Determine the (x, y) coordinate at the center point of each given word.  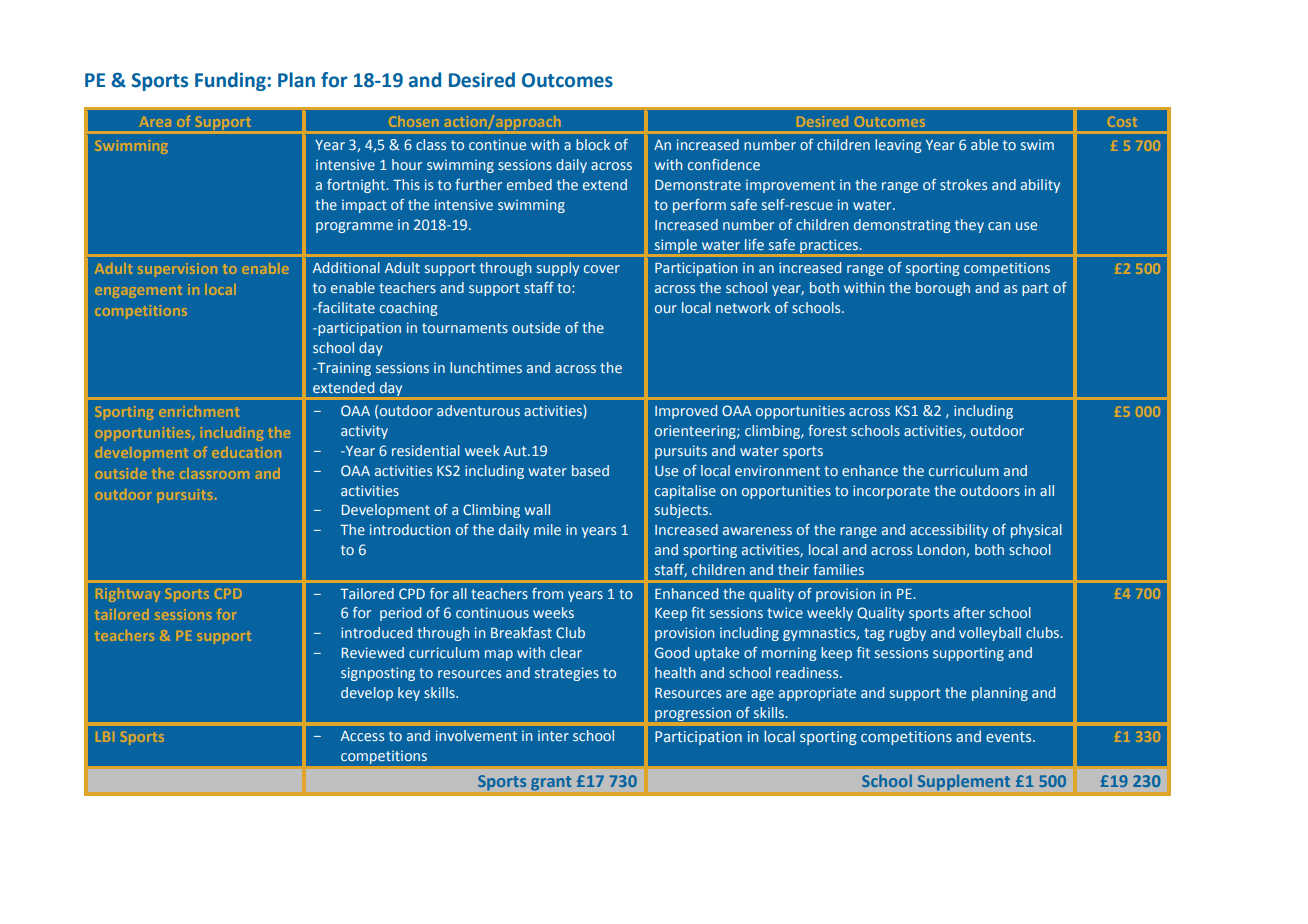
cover (602, 269)
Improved (686, 412)
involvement (476, 735)
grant (551, 783)
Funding (230, 81)
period (400, 614)
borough (943, 289)
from (547, 593)
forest (827, 430)
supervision (177, 270)
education (246, 452)
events (1010, 737)
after (969, 612)
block (593, 144)
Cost (1122, 121)
